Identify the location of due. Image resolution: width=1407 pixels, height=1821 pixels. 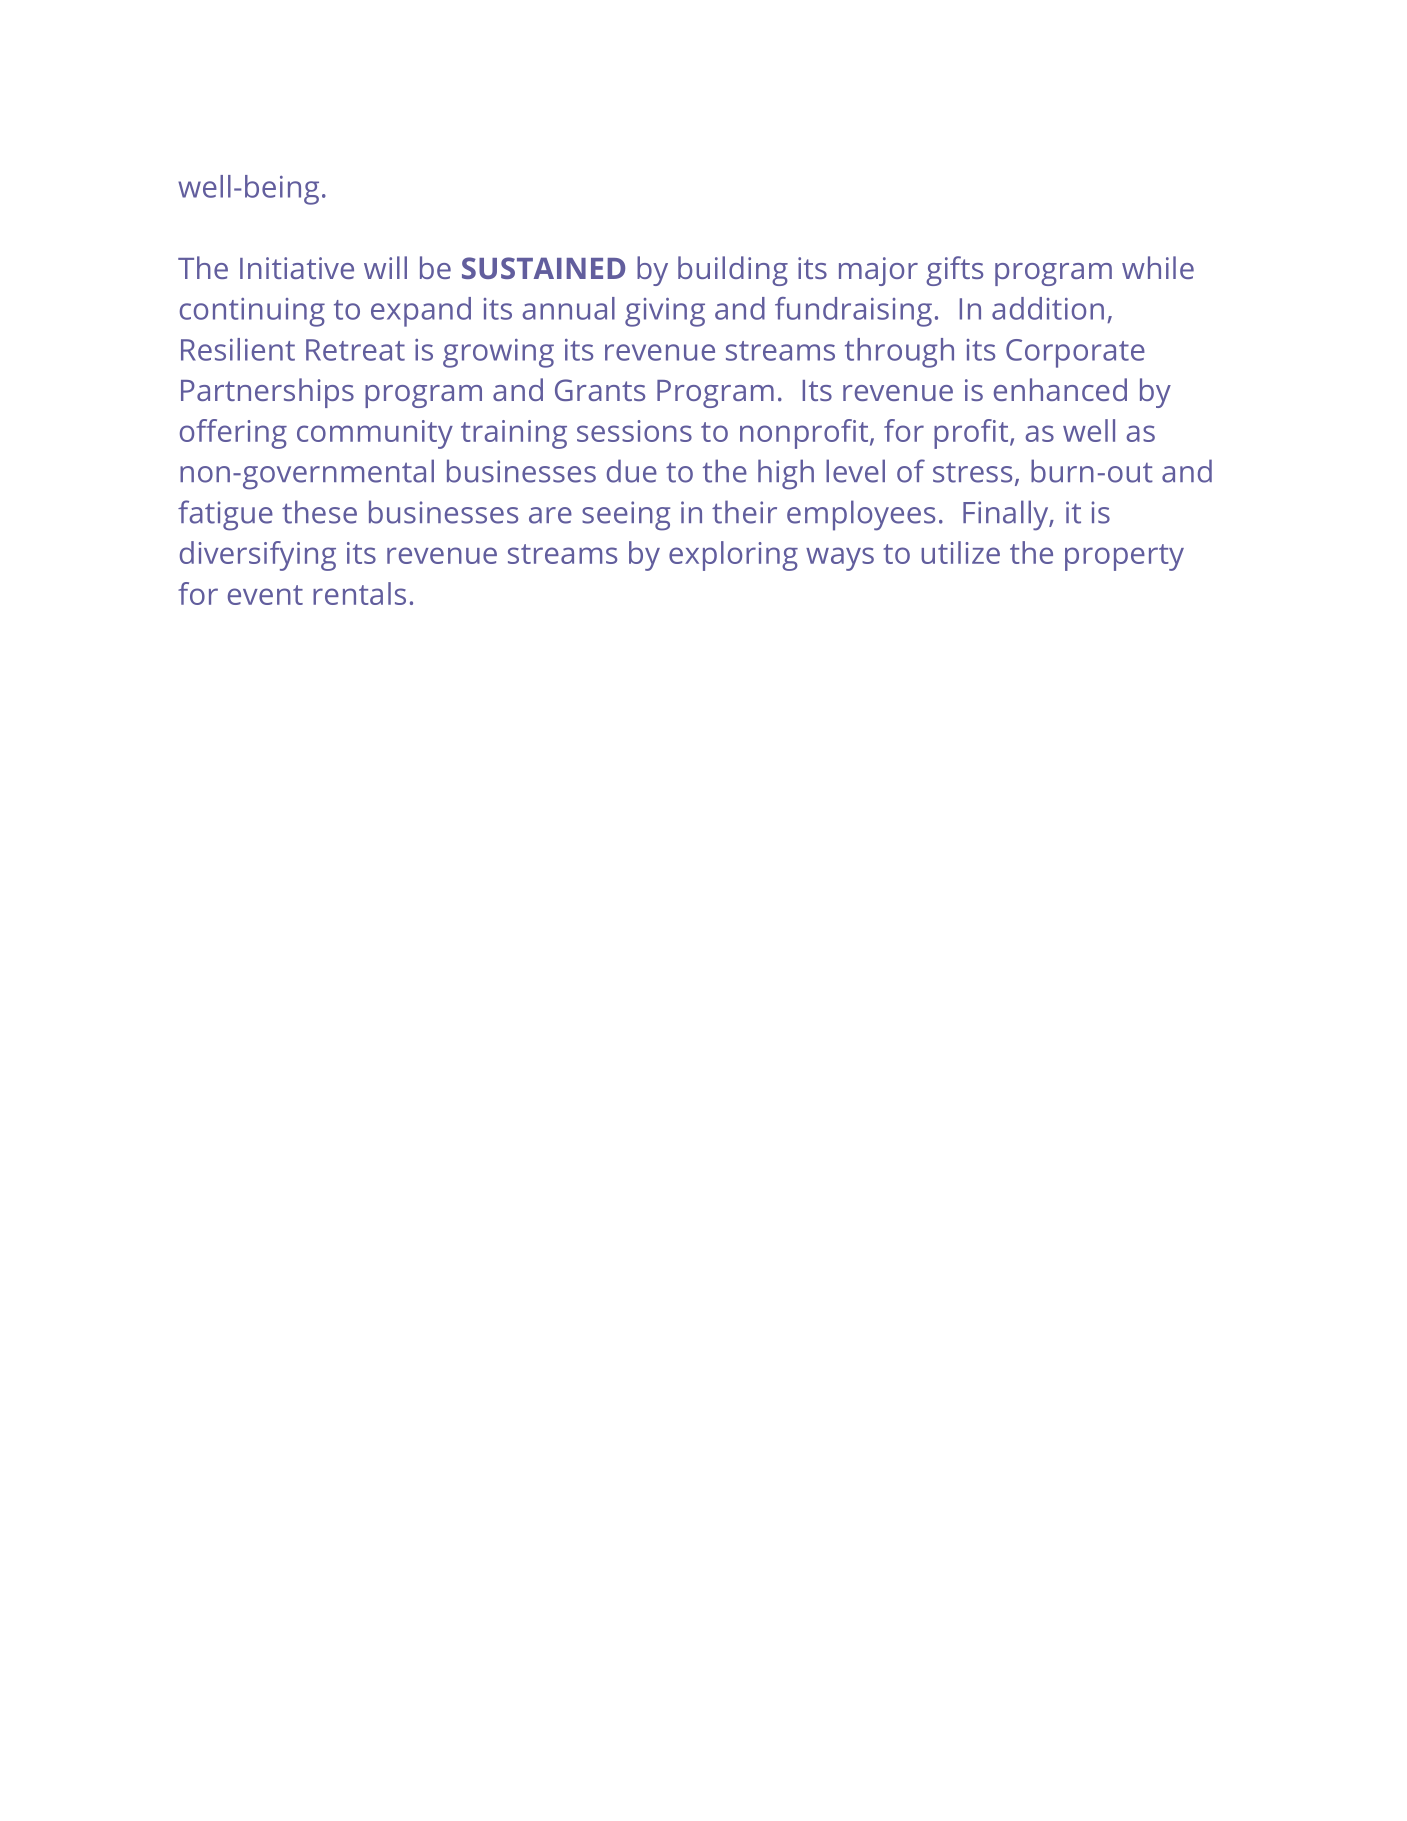
(632, 471).
